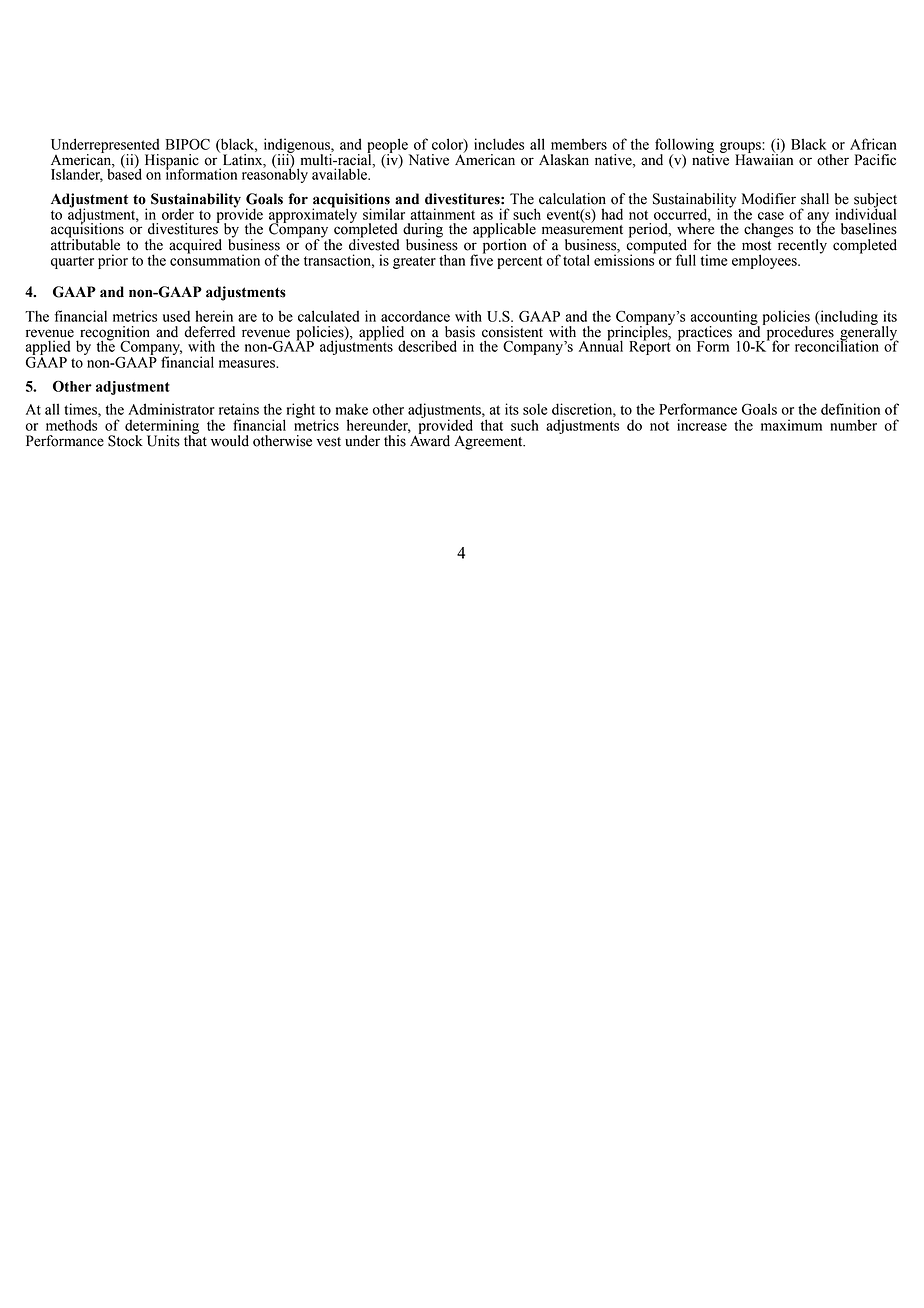 The width and height of the screenshot is (924, 1308). Describe the element at coordinates (725, 318) in the screenshot. I see `accounting` at that location.
